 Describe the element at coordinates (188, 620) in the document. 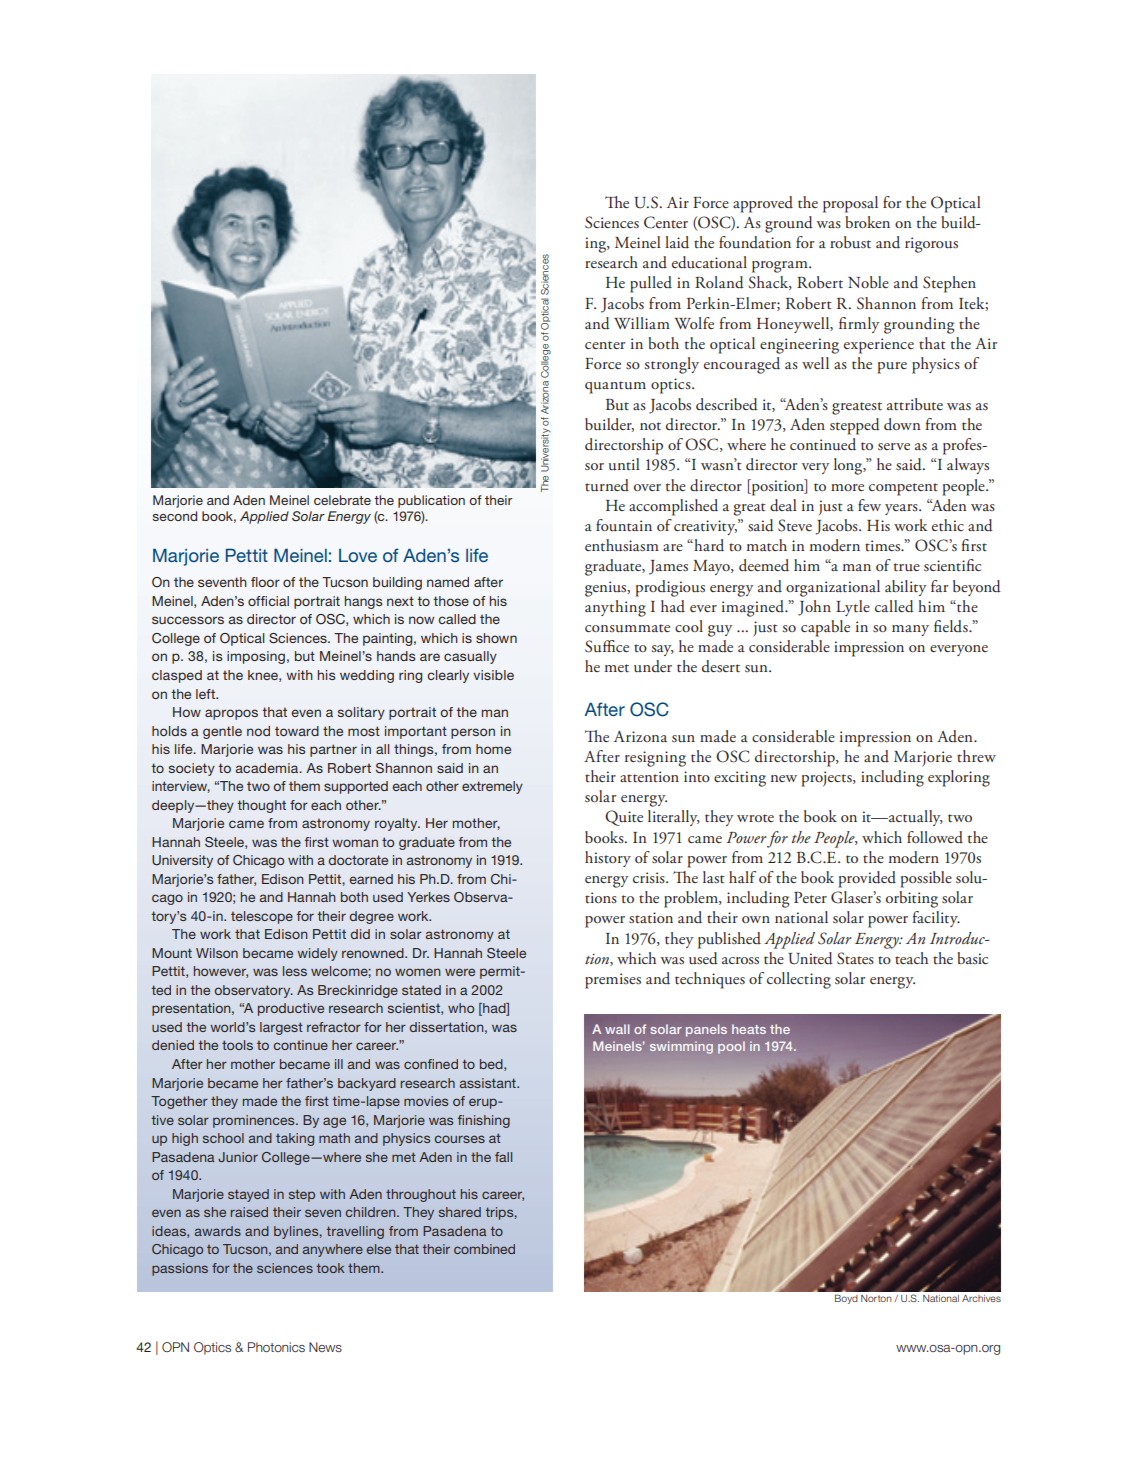

I see `successors` at that location.
